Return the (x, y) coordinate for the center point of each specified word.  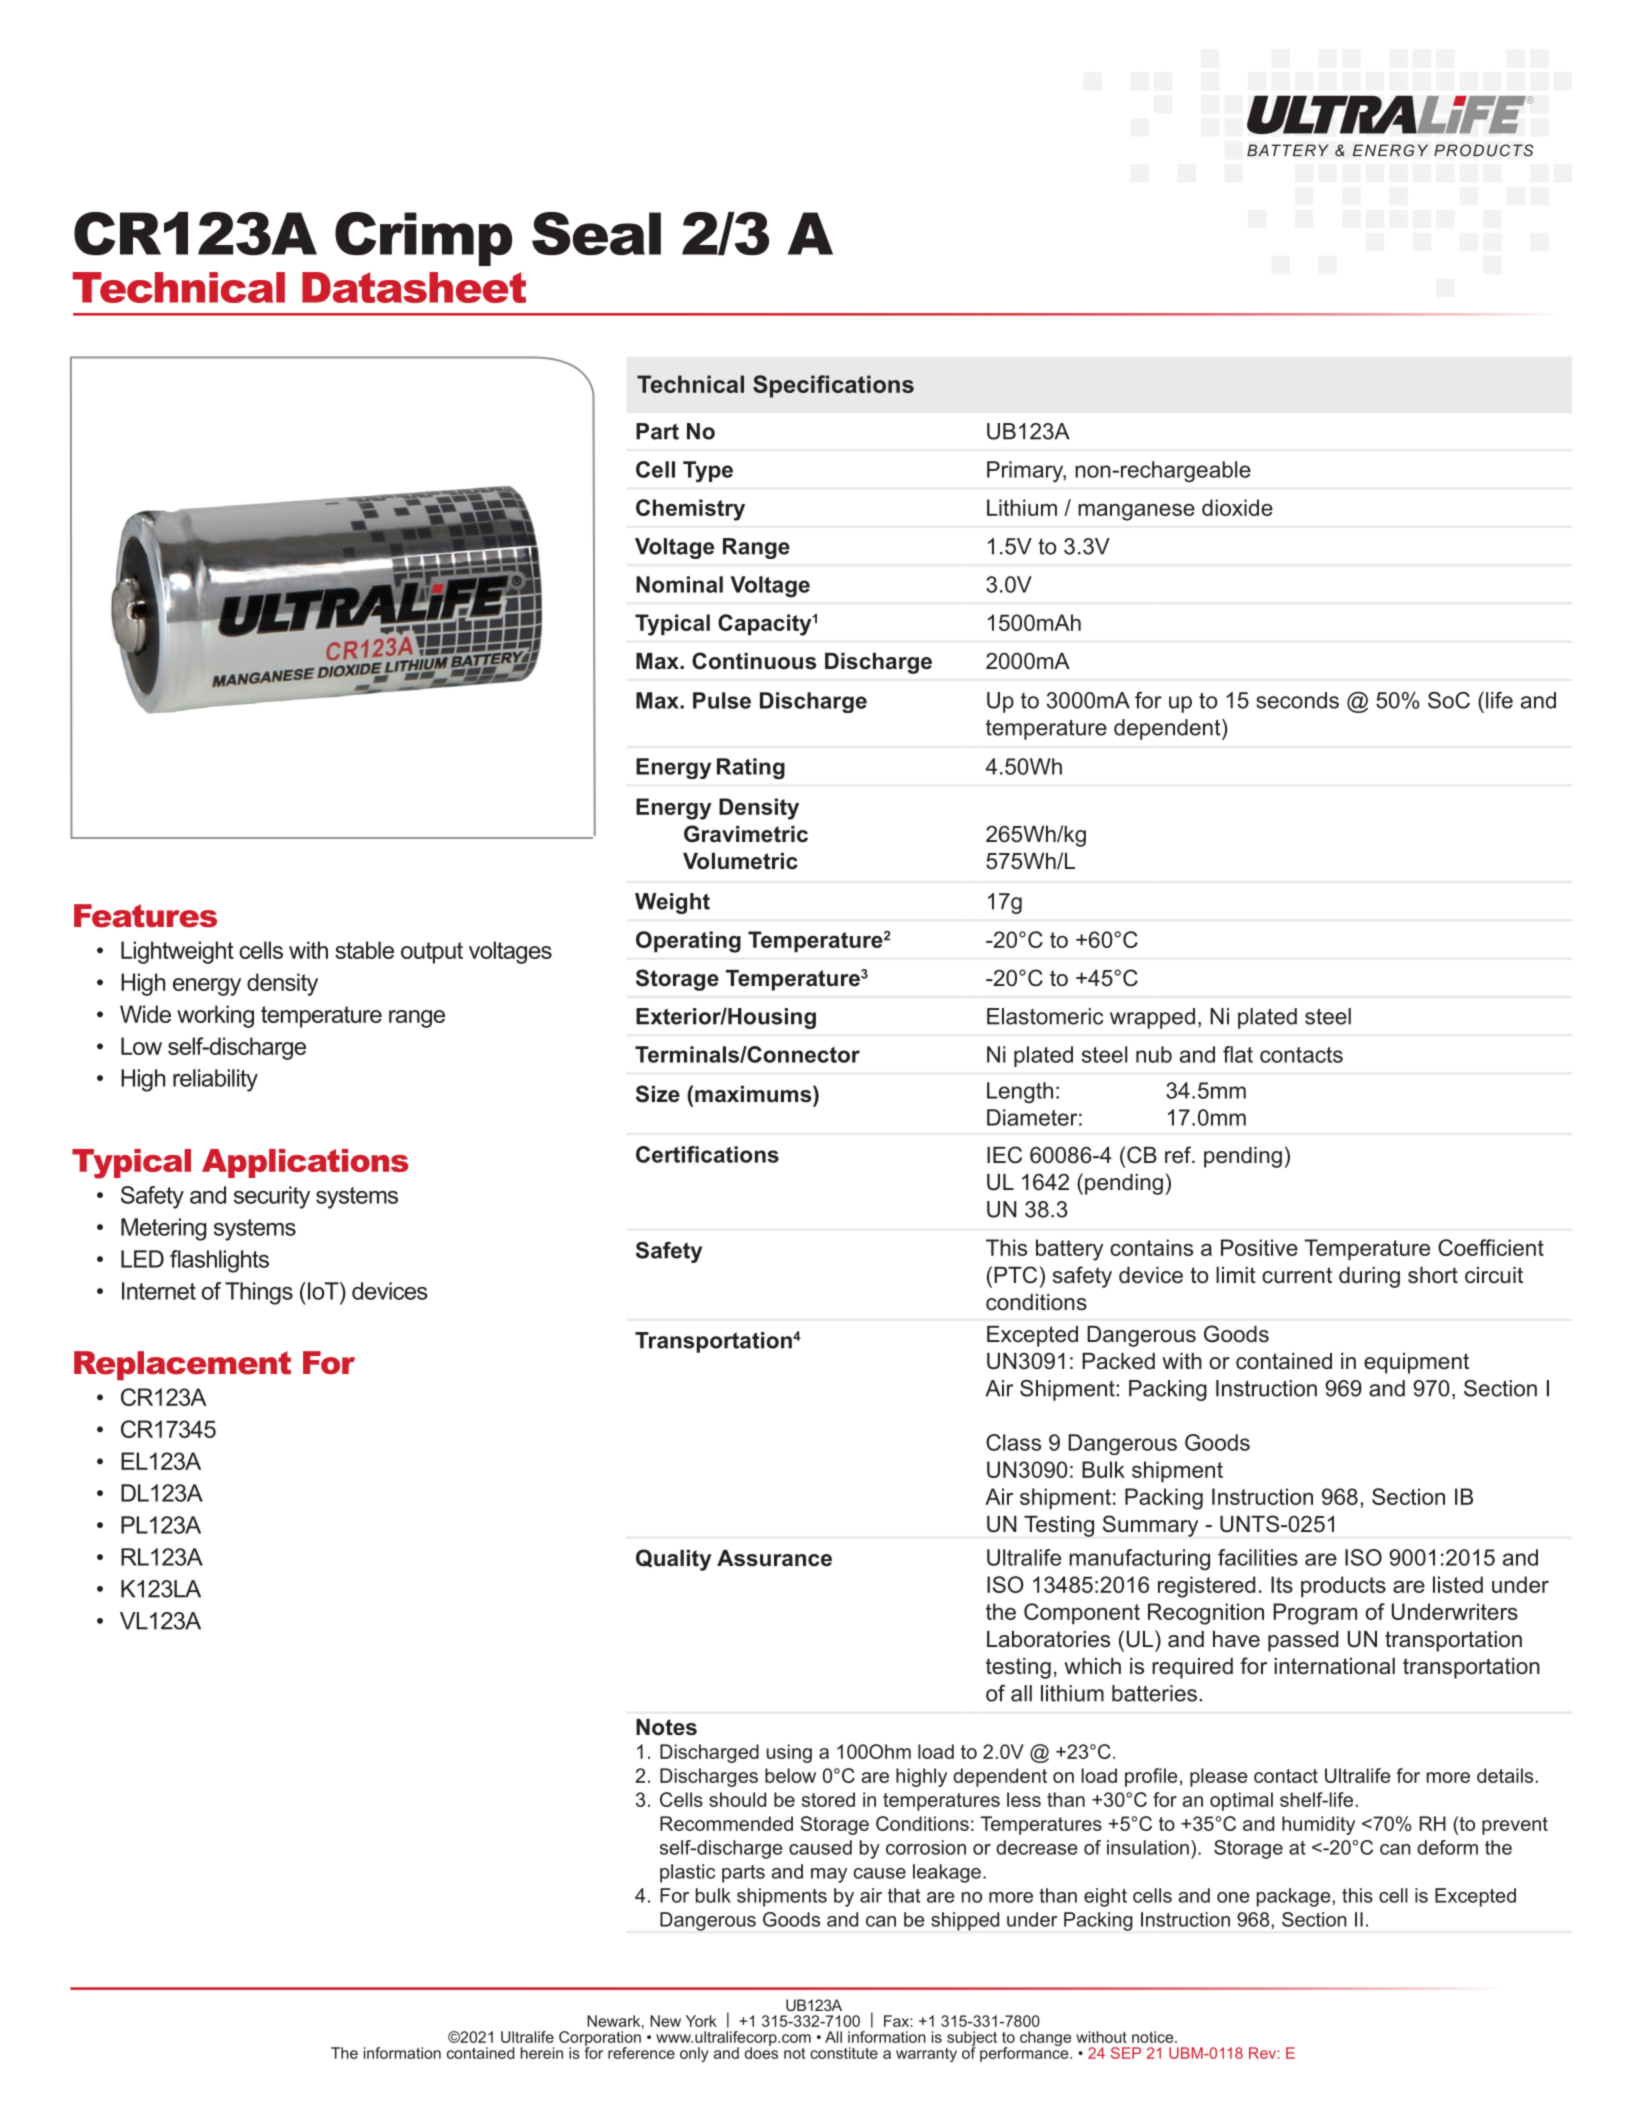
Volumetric (740, 861)
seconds (1297, 700)
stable (364, 950)
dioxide (1237, 507)
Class (1013, 1442)
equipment (1416, 1363)
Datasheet (414, 287)
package (1295, 1897)
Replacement (182, 1365)
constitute (844, 2053)
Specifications (833, 386)
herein (542, 2053)
